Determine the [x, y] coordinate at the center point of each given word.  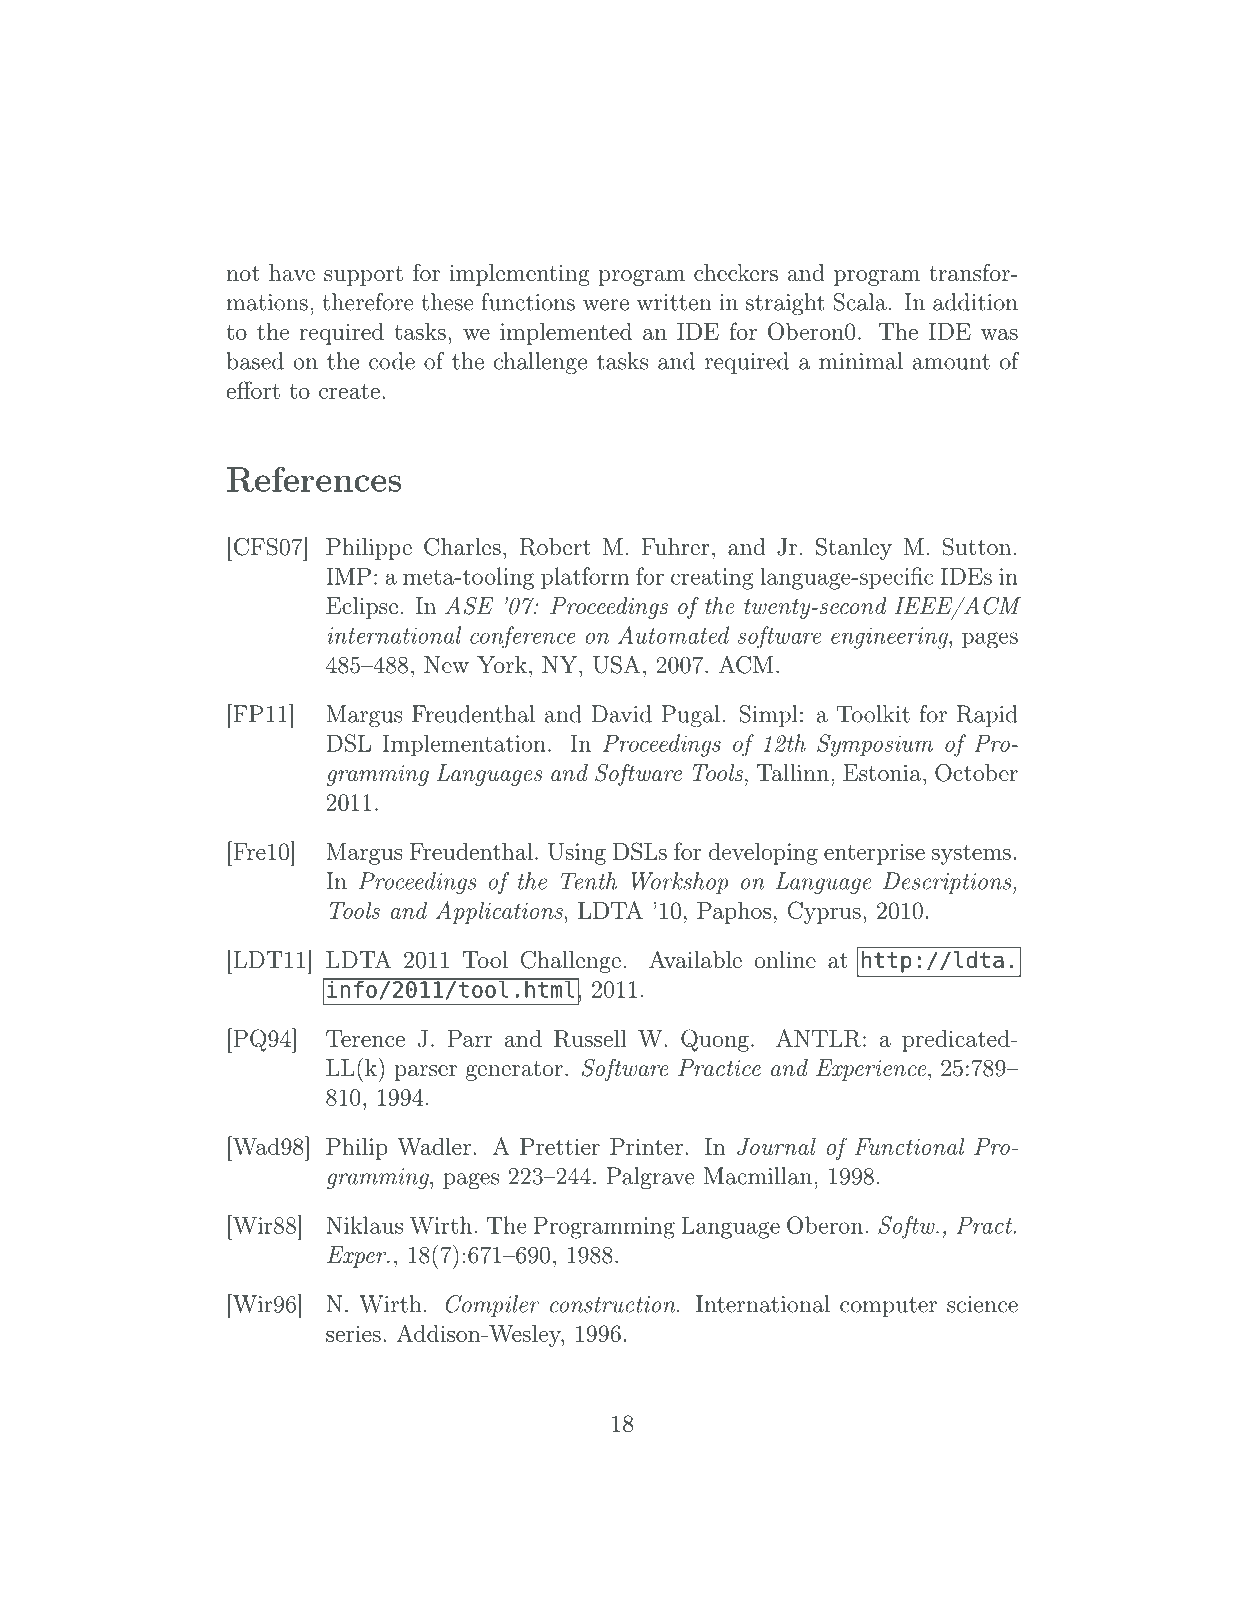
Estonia [882, 773]
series [353, 1333]
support [363, 276]
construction [614, 1304]
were [606, 305]
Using [577, 854]
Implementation [464, 746]
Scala [860, 302]
